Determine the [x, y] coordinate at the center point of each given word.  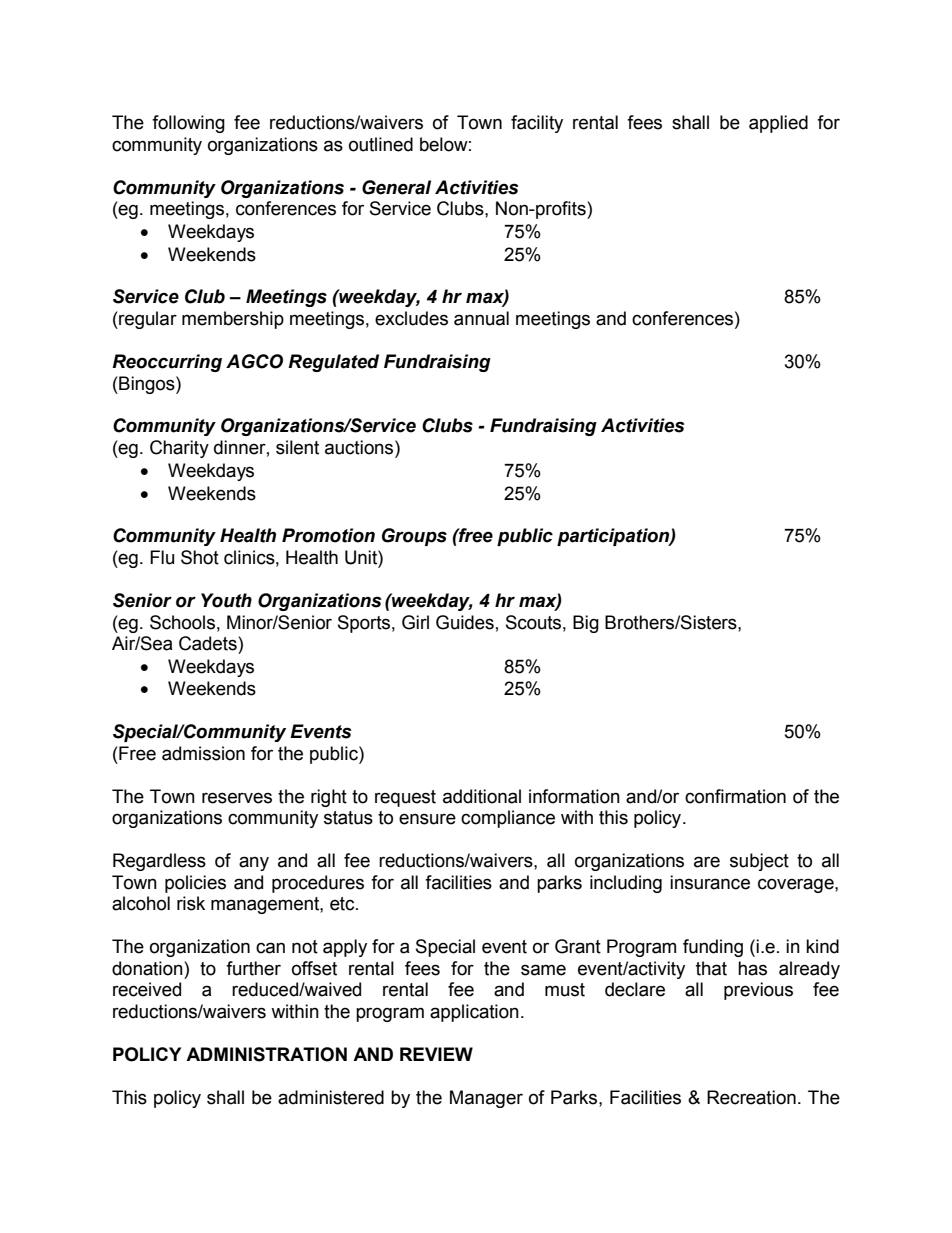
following [188, 124]
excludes [411, 318]
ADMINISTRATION [266, 1054]
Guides [465, 622]
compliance [508, 819]
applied [778, 124]
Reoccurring [167, 363]
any [254, 863]
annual [481, 318]
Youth [226, 600]
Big [586, 624]
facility [537, 124]
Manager [486, 1099]
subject [759, 862]
